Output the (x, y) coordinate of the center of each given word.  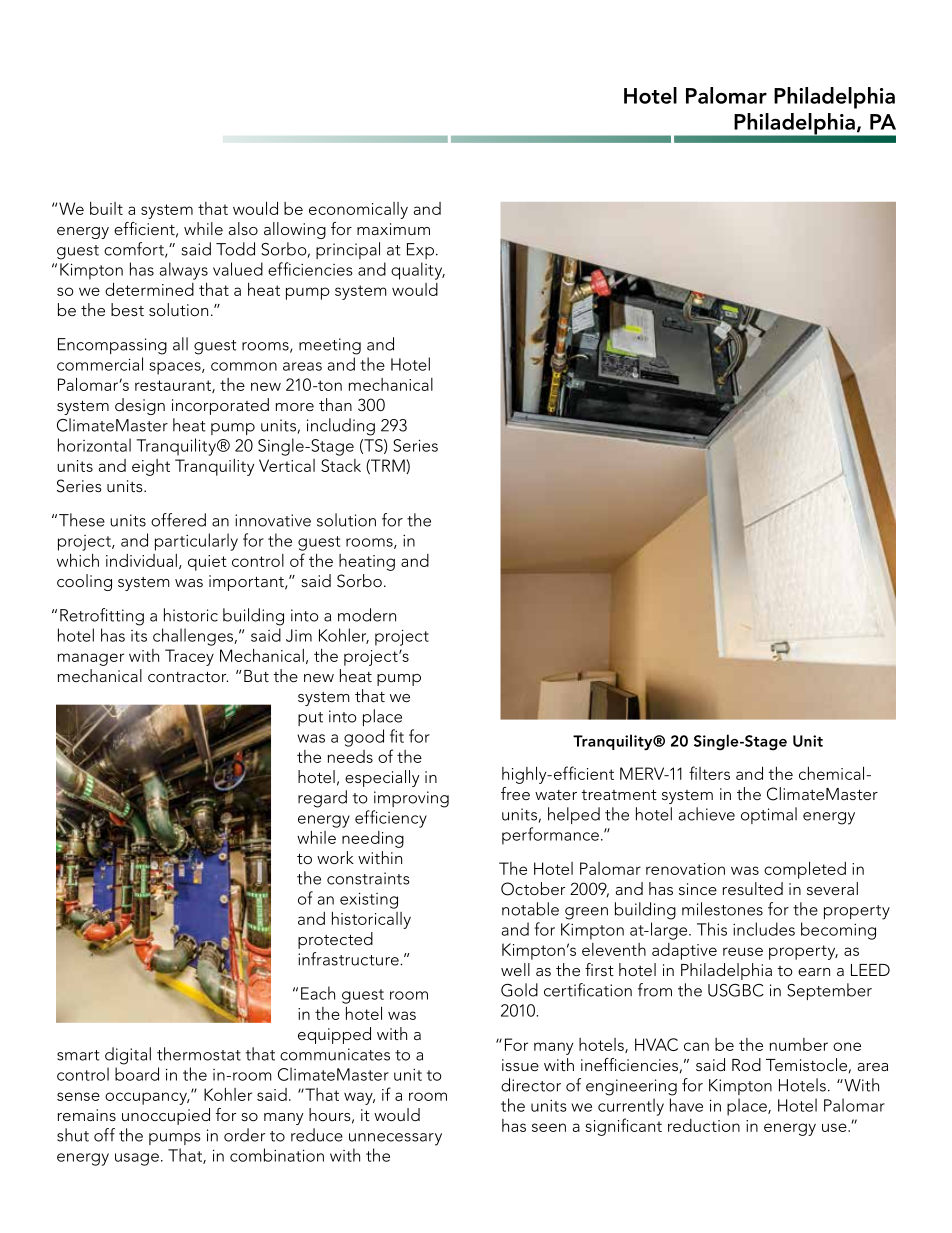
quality (418, 271)
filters (709, 773)
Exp (420, 251)
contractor (188, 677)
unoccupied (166, 1116)
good (364, 738)
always (184, 271)
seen (549, 1127)
